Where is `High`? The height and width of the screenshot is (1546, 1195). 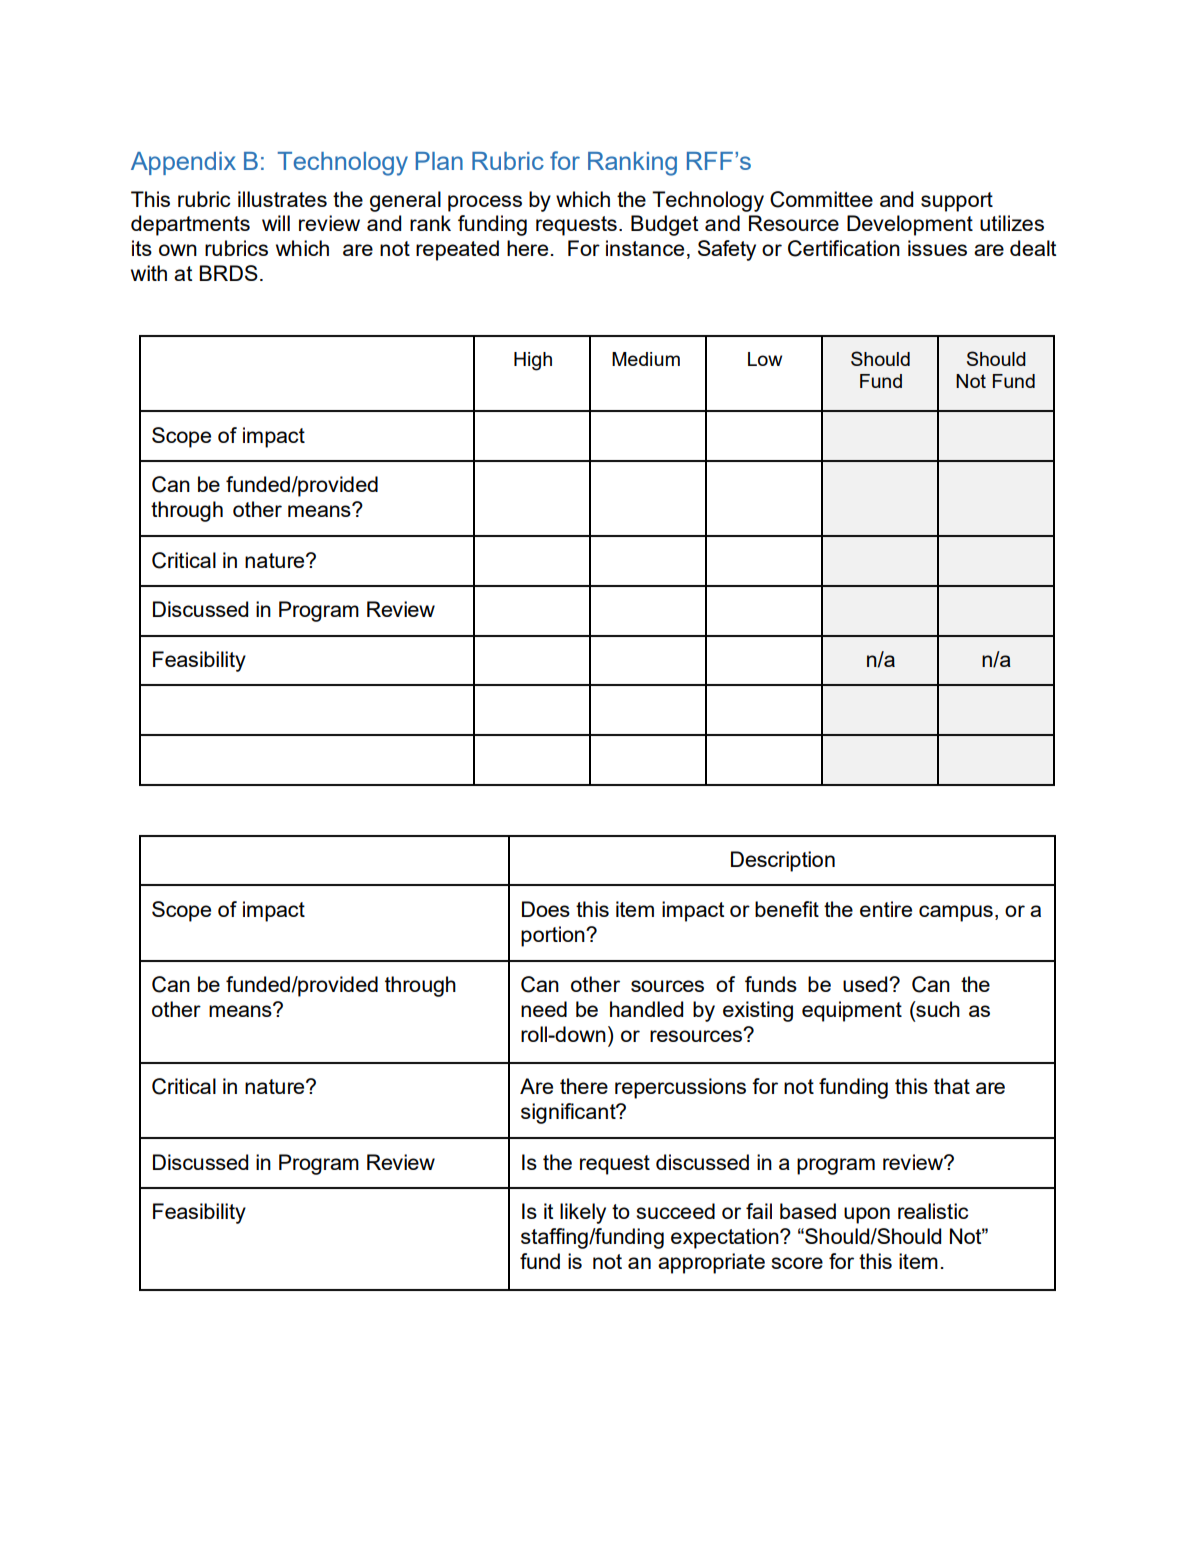 High is located at coordinates (533, 361).
